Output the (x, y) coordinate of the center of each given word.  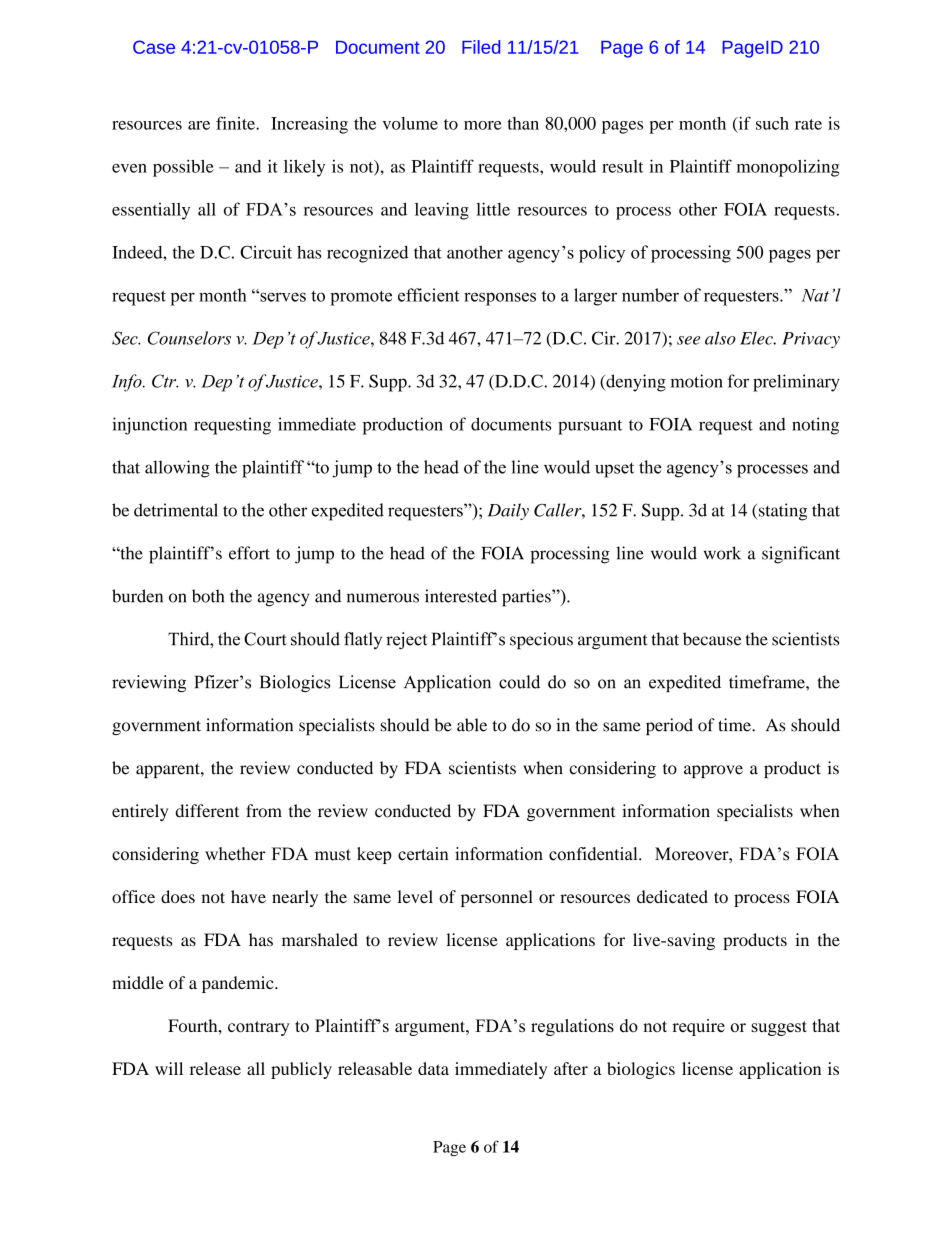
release (215, 1068)
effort (249, 553)
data (433, 1068)
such (772, 123)
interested (461, 596)
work (722, 553)
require (698, 1027)
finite (236, 123)
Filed (481, 47)
